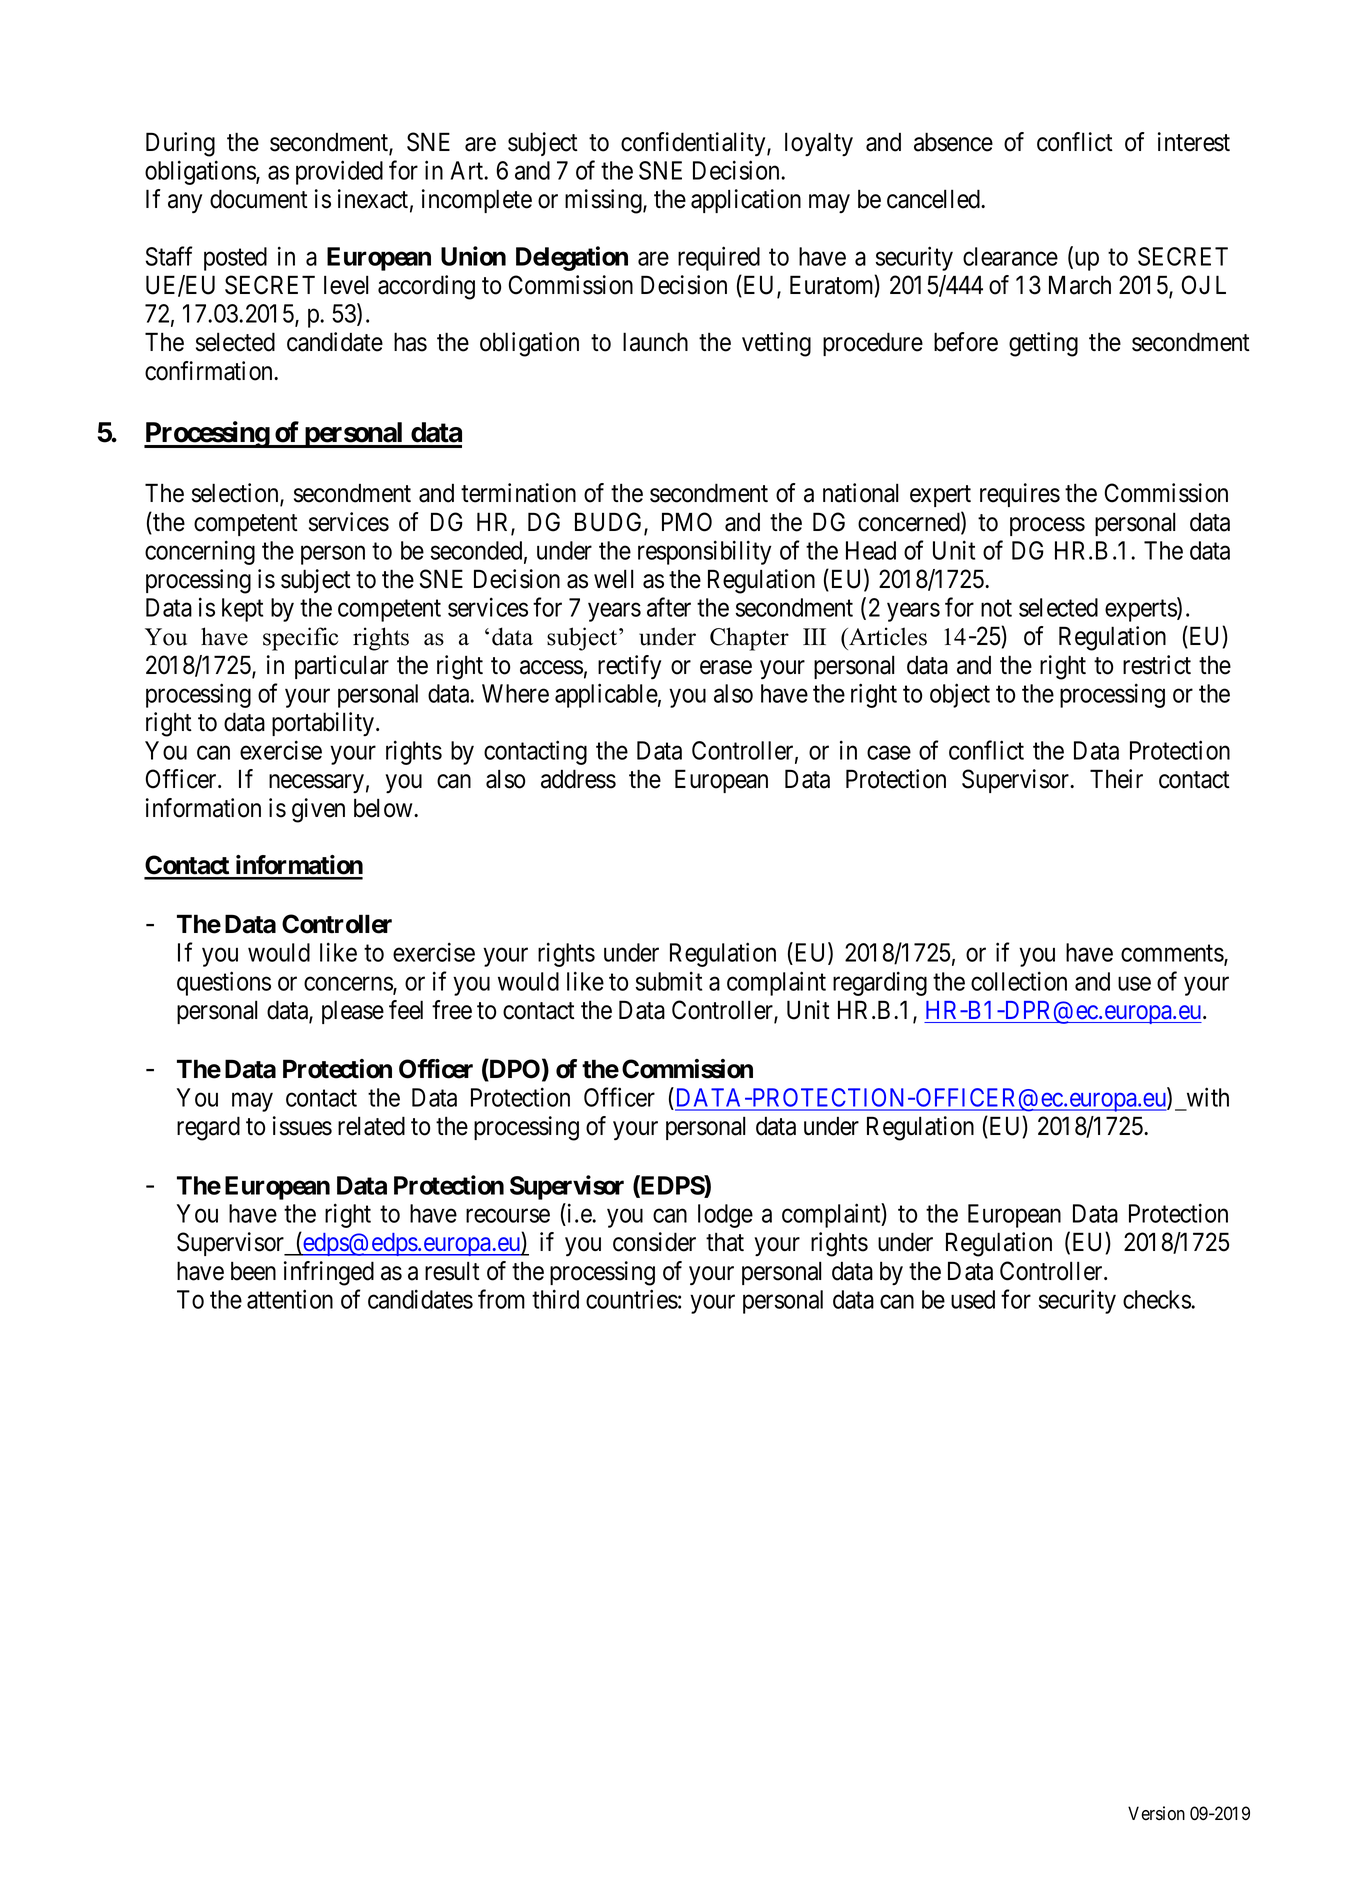 The image size is (1346, 1904). I want to click on clearance, so click(1010, 256).
